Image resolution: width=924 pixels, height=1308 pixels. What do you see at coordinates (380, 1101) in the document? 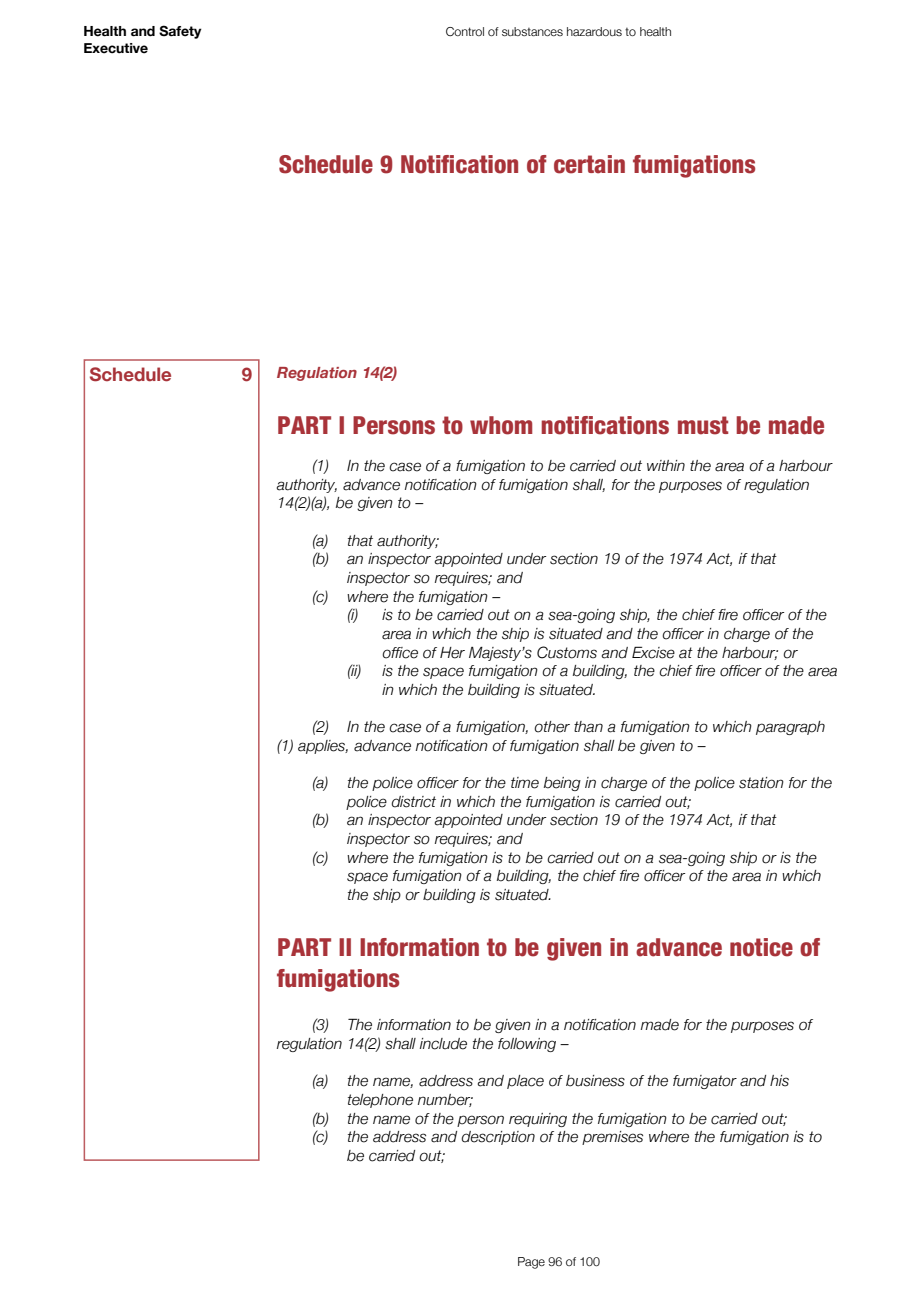
I see `telephone` at bounding box center [380, 1101].
